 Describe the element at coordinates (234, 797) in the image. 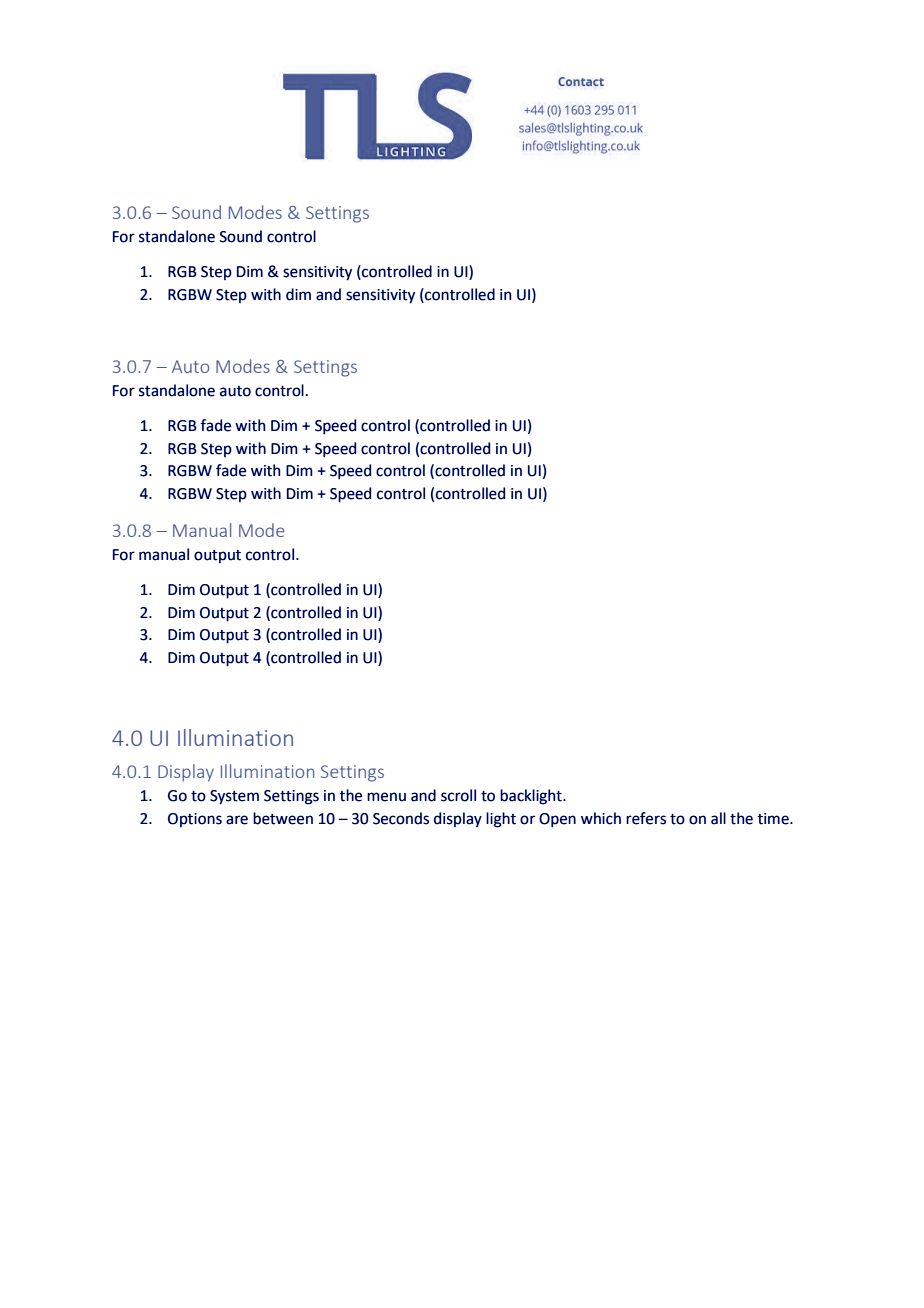

I see `System` at that location.
